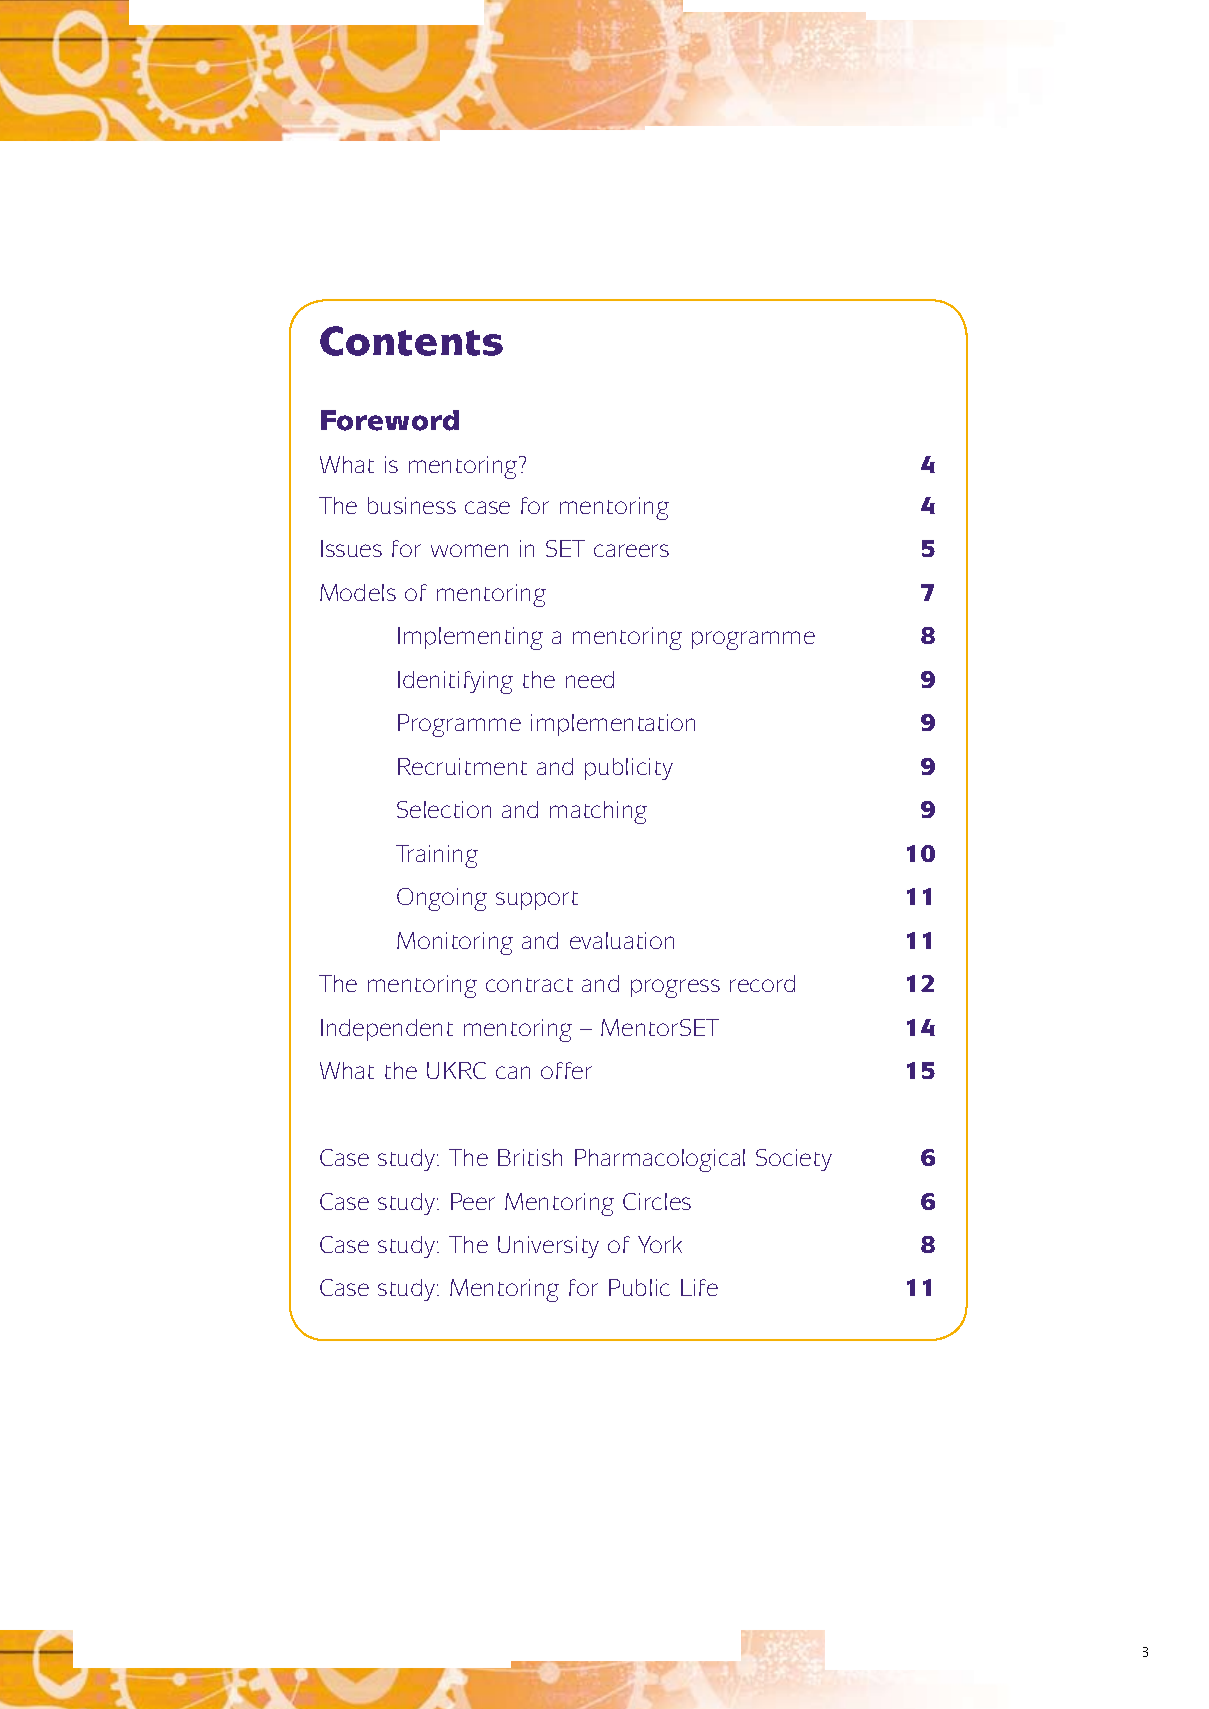 The height and width of the document is (1709, 1209). Describe the element at coordinates (411, 341) in the document. I see `Contents` at that location.
